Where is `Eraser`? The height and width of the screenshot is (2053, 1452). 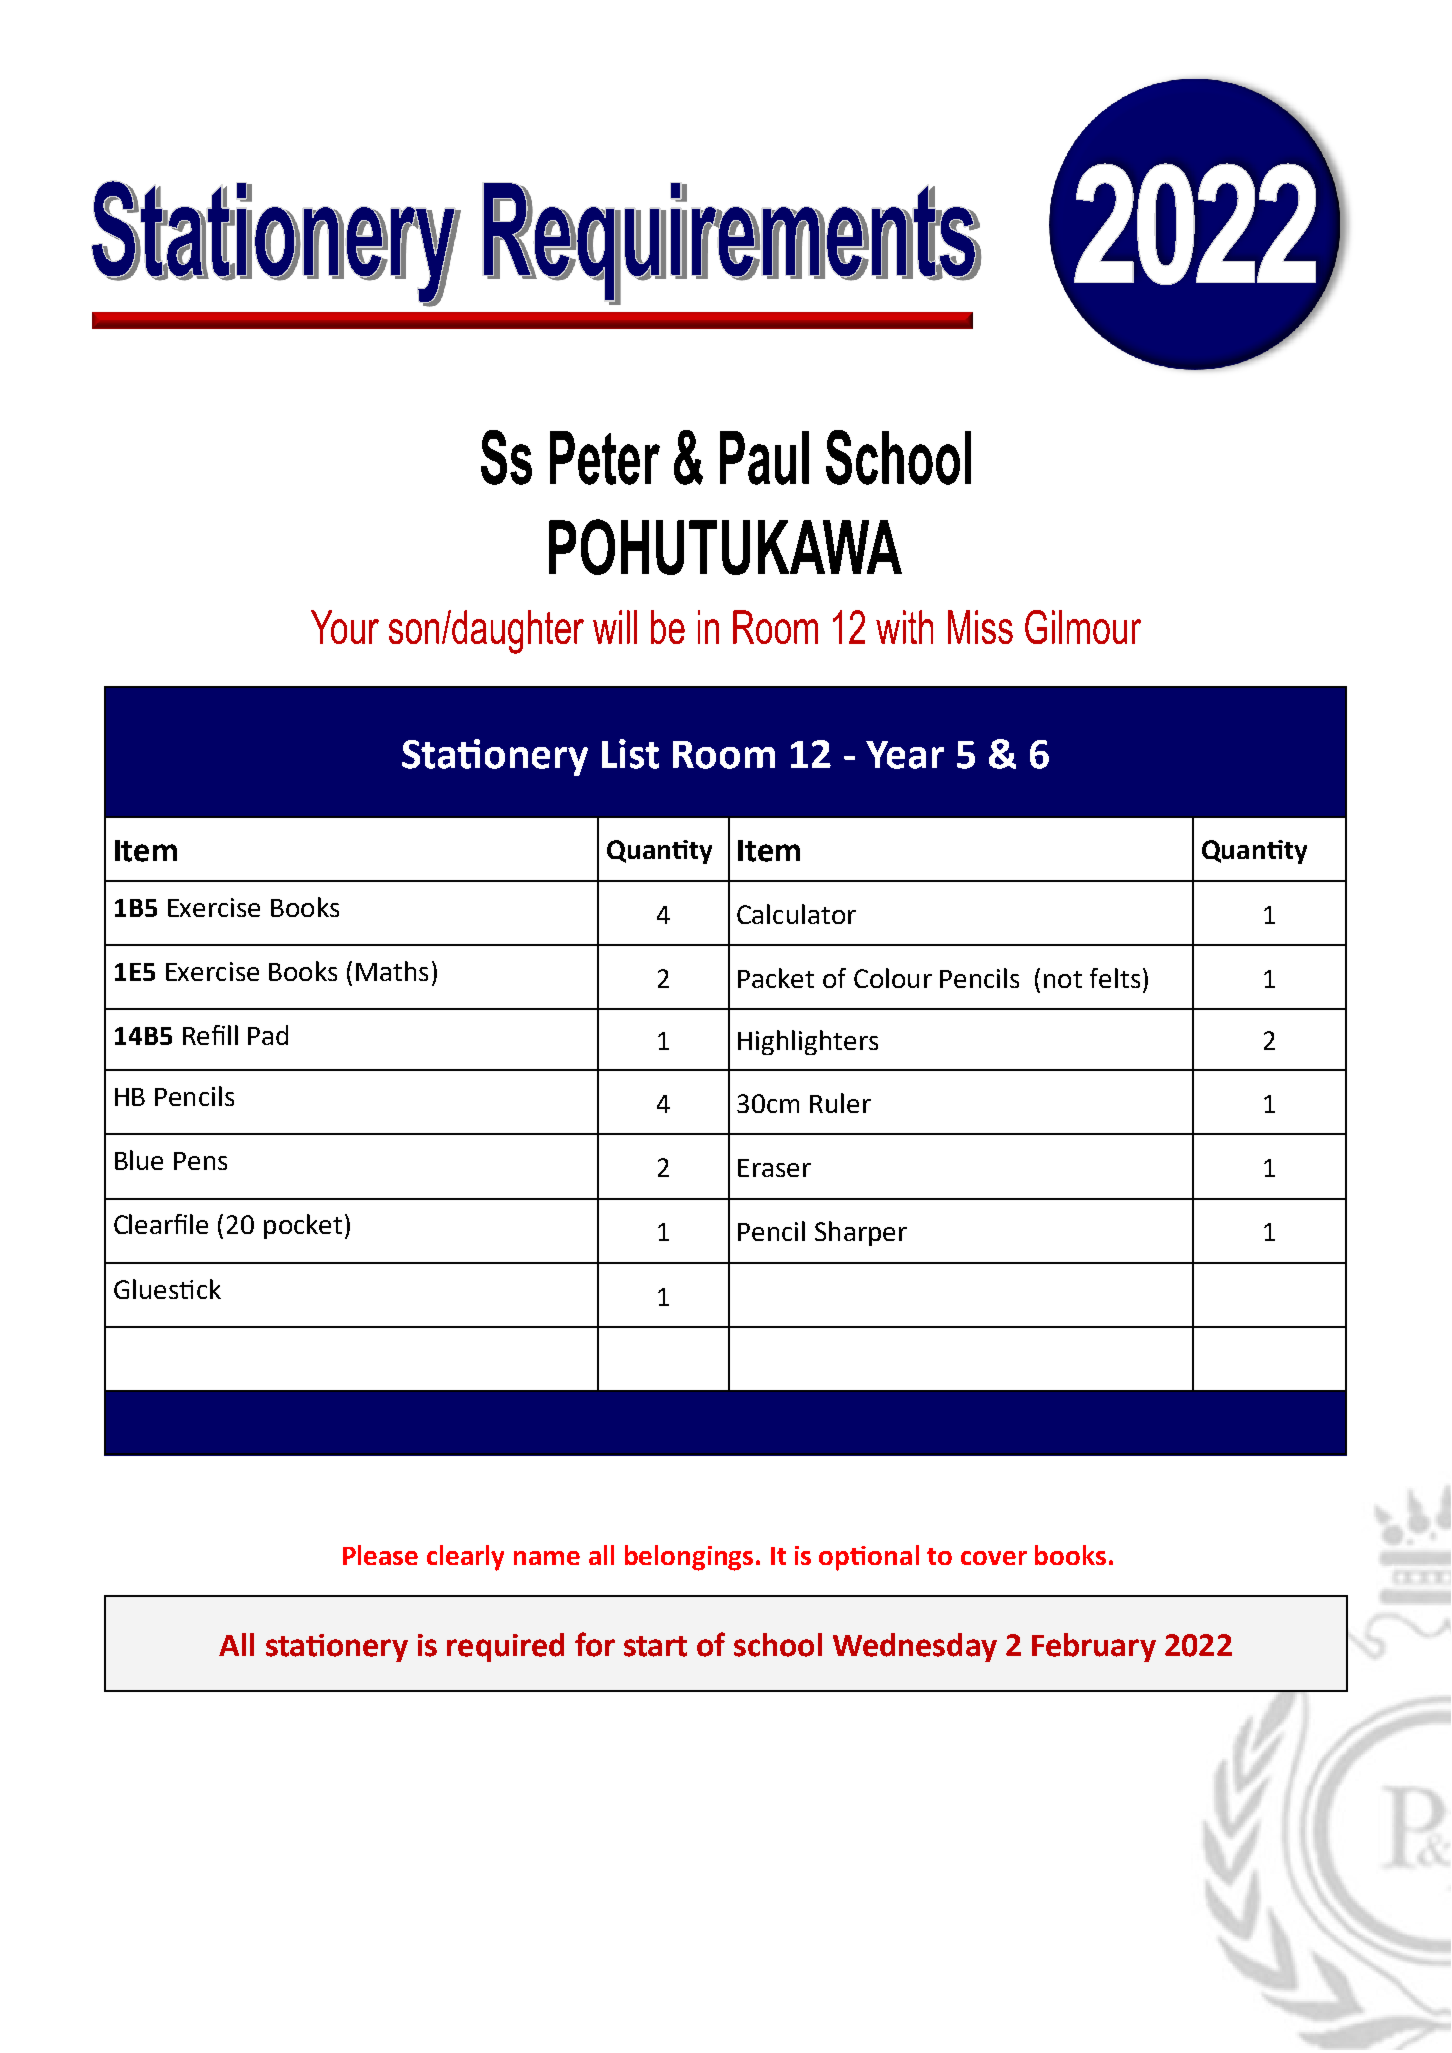
Eraser is located at coordinates (774, 1168).
